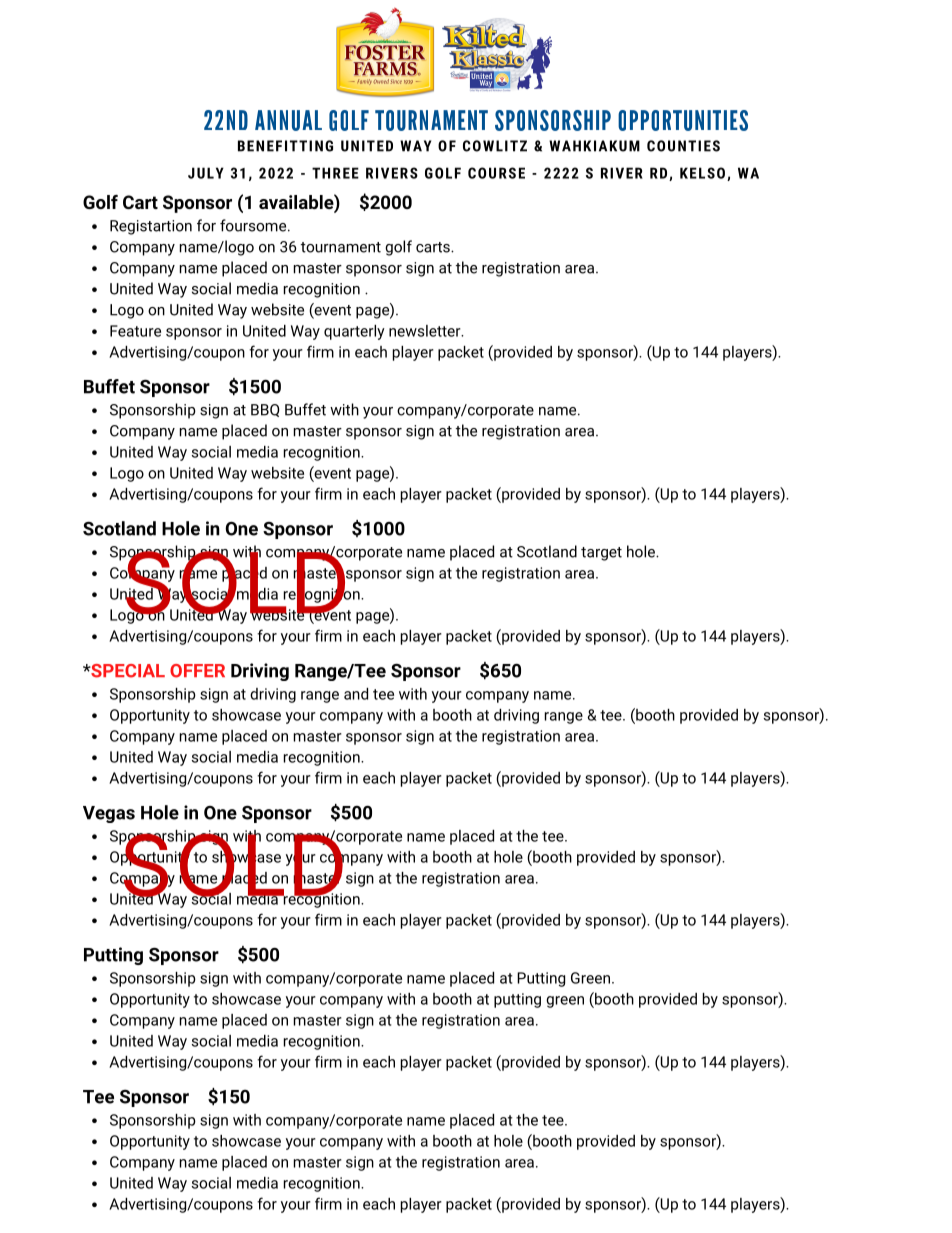 The width and height of the screenshot is (952, 1233). What do you see at coordinates (601, 554) in the screenshot?
I see `target` at bounding box center [601, 554].
